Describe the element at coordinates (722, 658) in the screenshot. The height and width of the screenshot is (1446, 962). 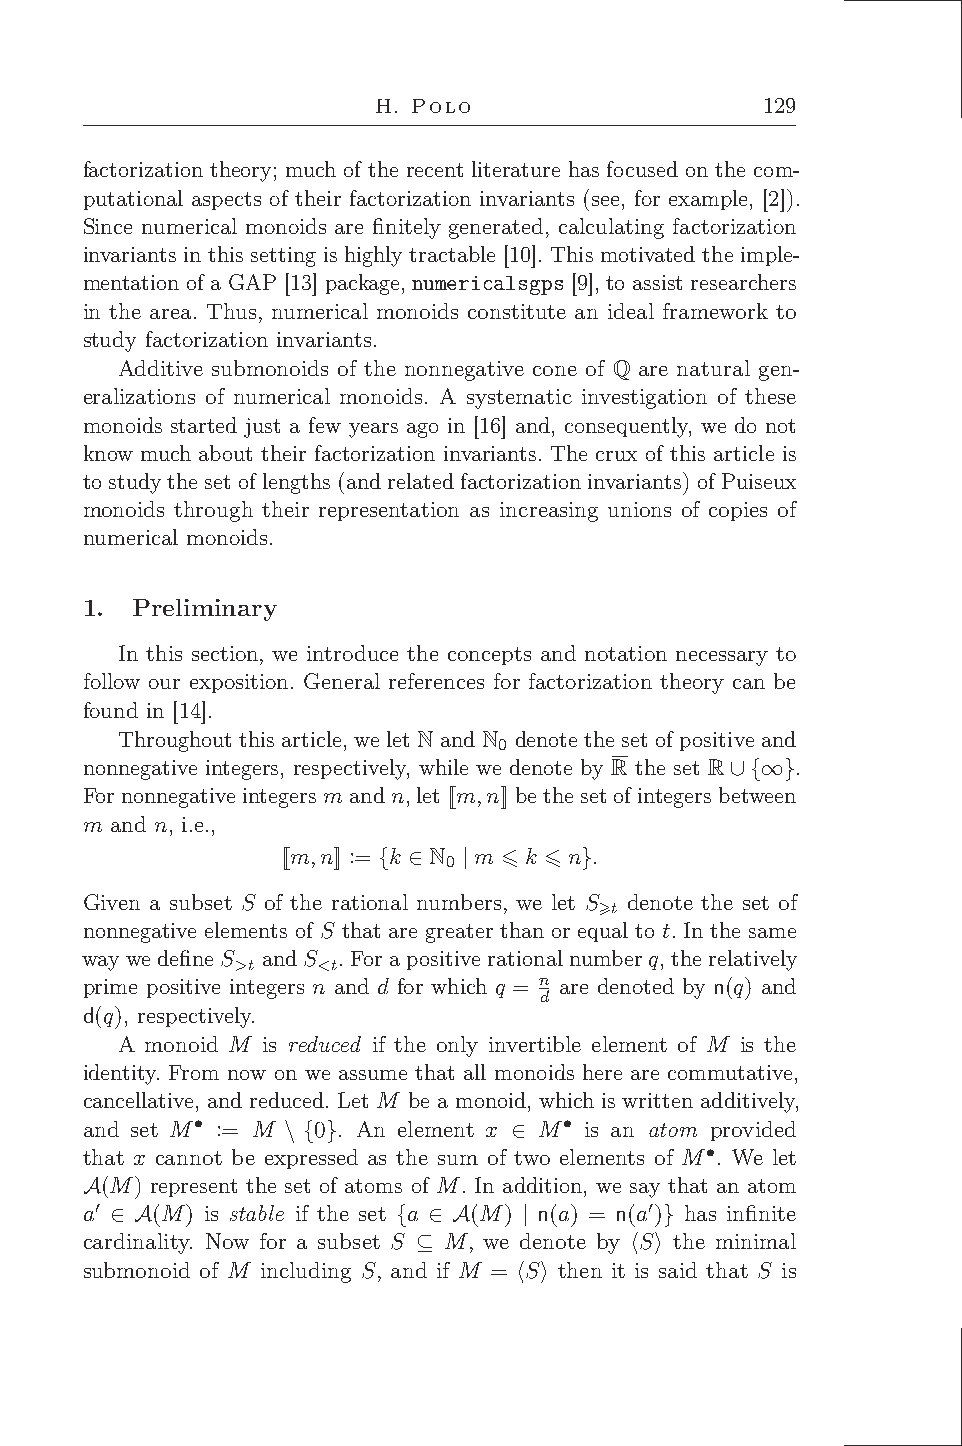
I see `necessary` at that location.
